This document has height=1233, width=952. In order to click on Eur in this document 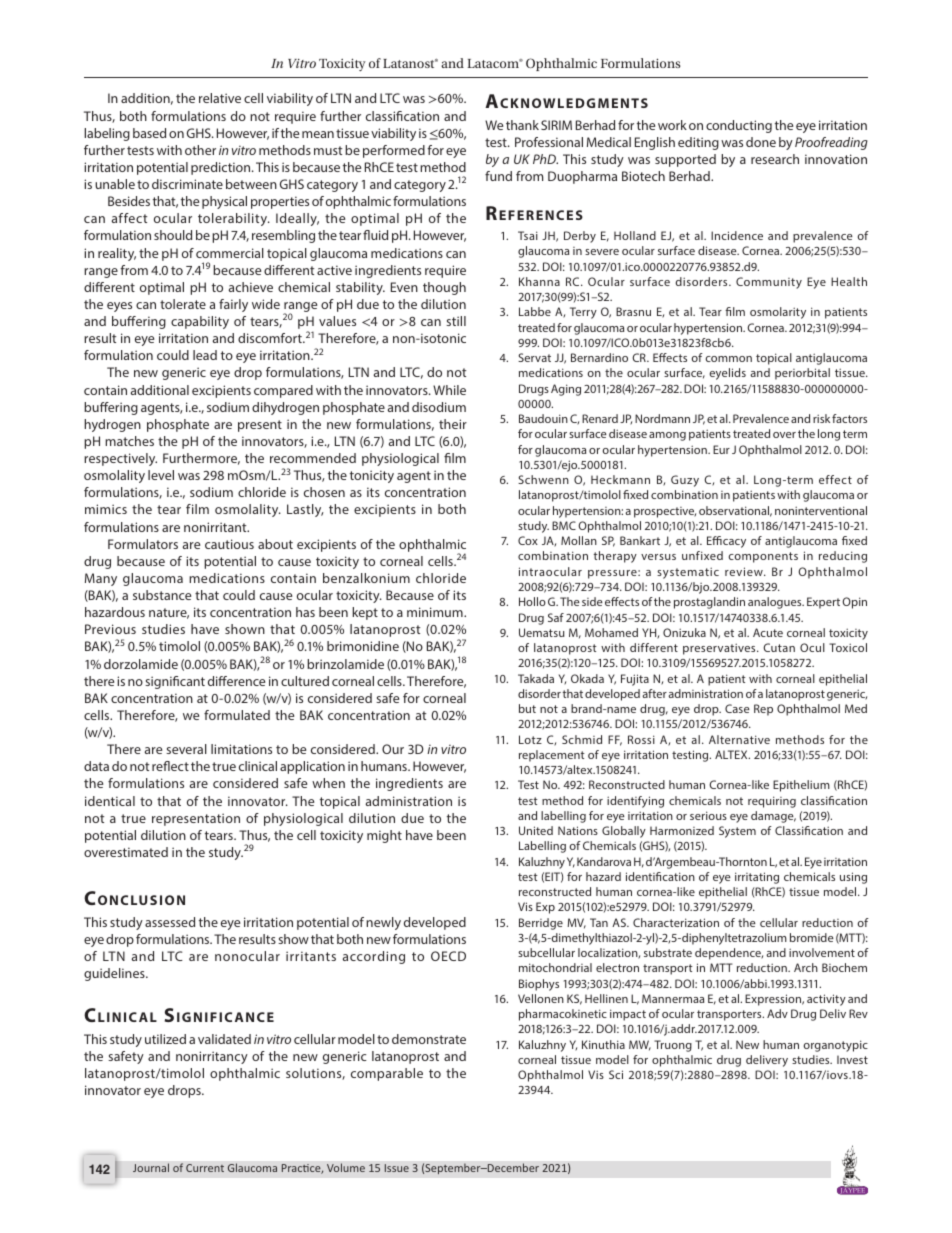, I will do `click(721, 449)`.
